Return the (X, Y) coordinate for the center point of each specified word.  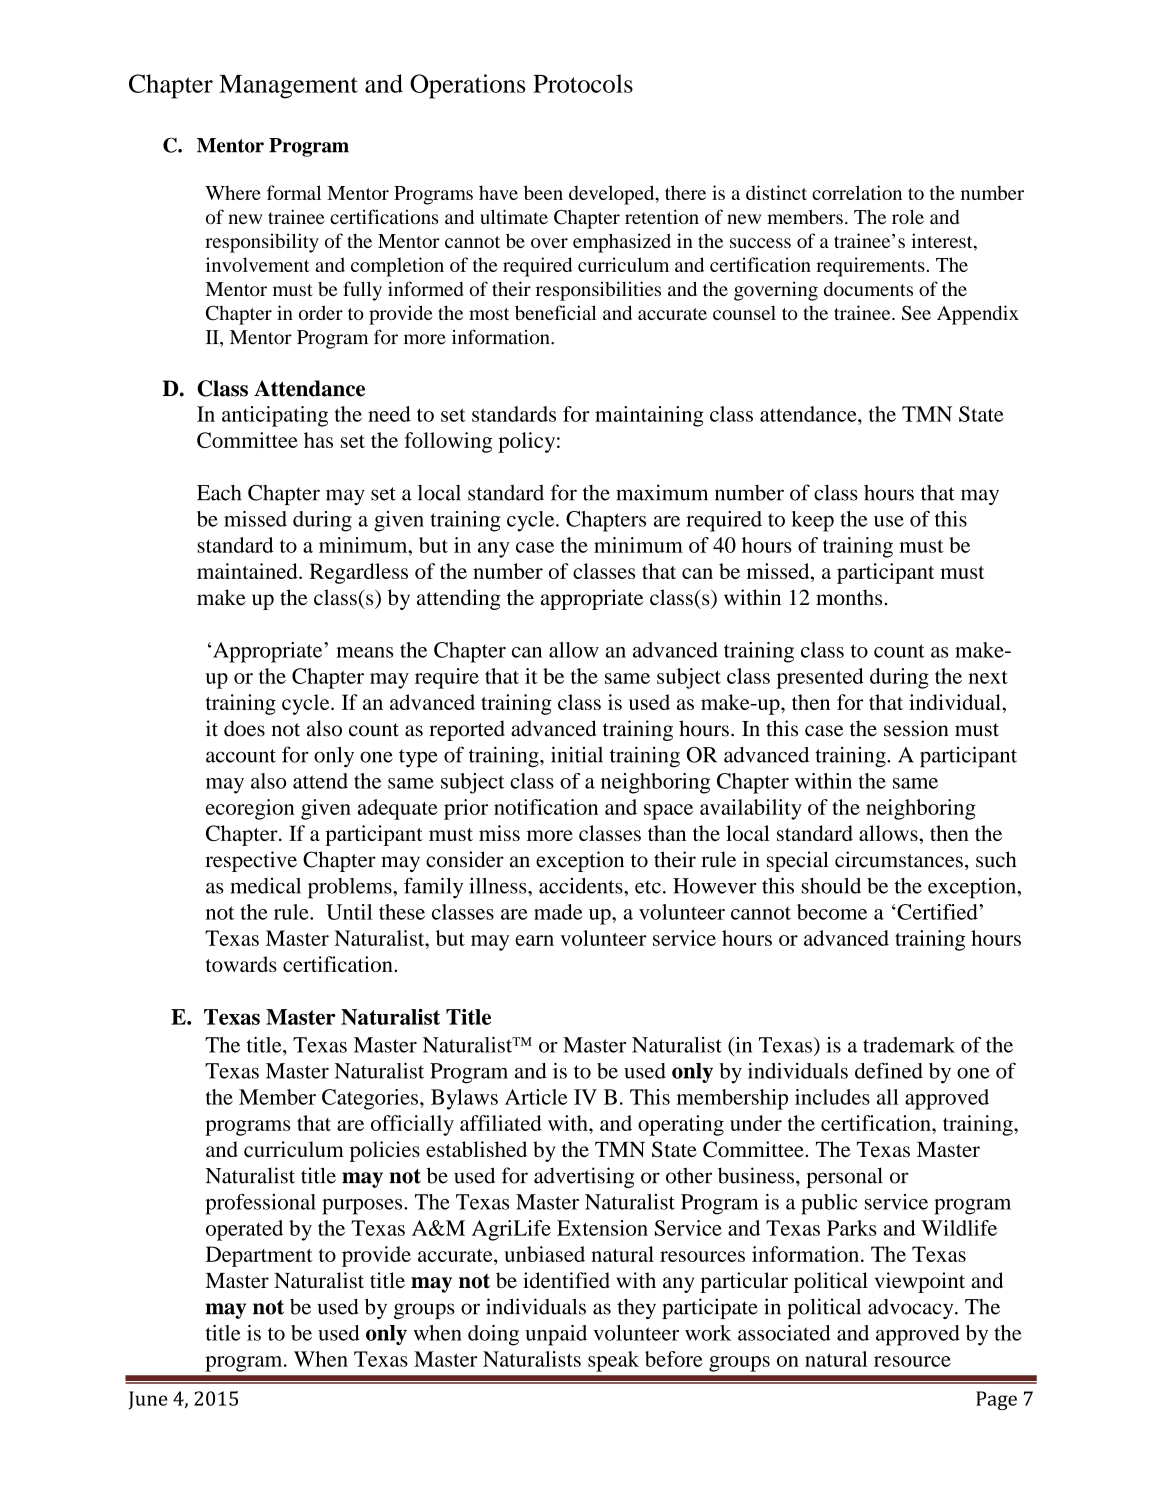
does (244, 728)
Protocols (583, 83)
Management (288, 87)
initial (577, 754)
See (916, 312)
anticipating (275, 416)
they (636, 1308)
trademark (909, 1045)
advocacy (912, 1309)
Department (259, 1256)
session (916, 728)
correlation (857, 192)
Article (536, 1097)
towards (241, 964)
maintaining (649, 416)
